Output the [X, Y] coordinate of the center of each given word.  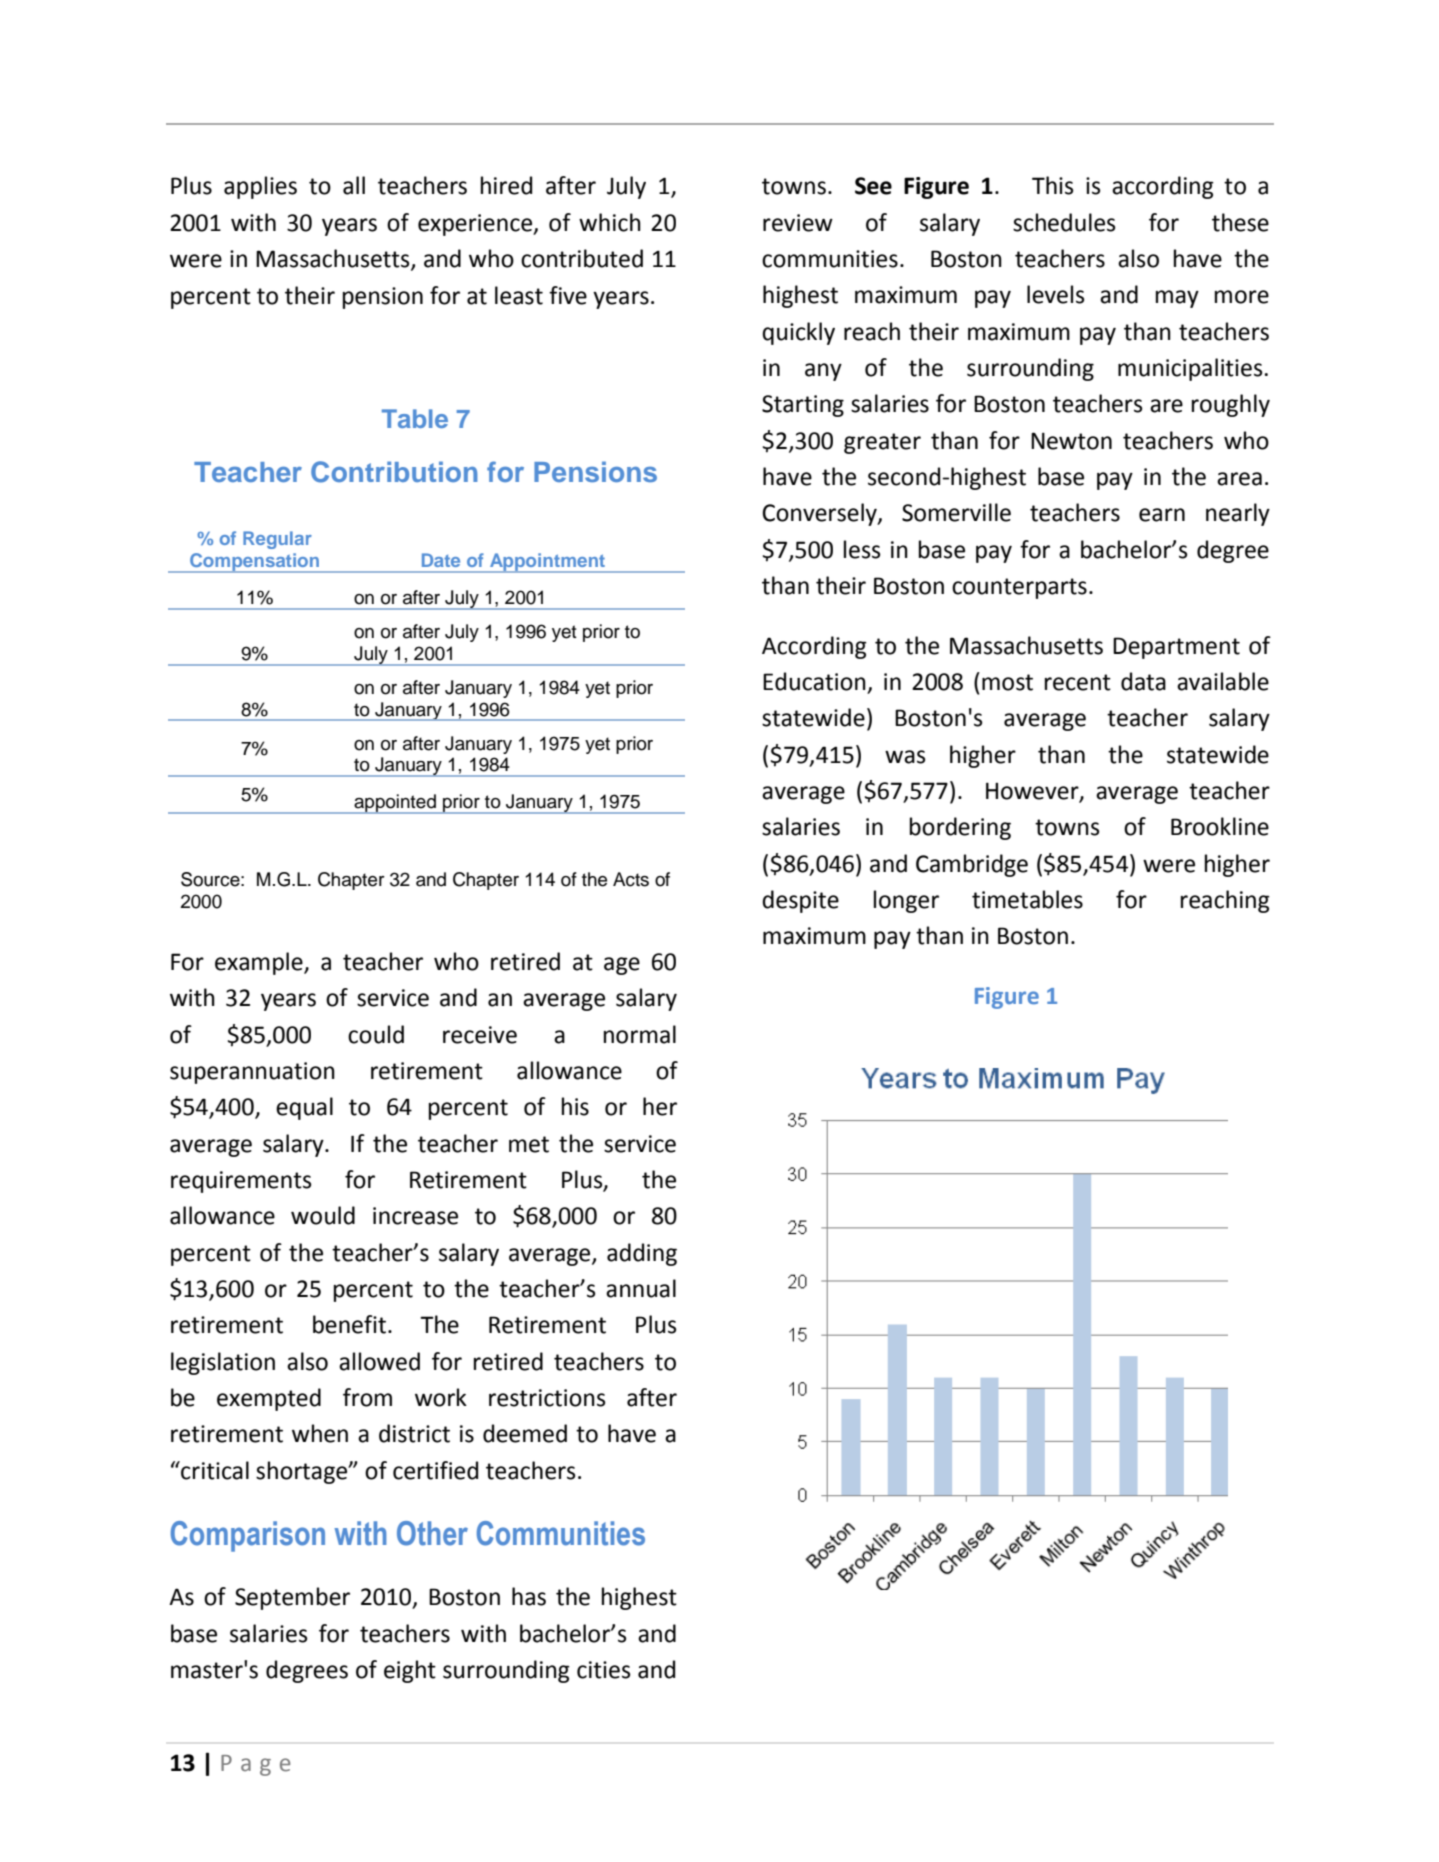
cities [604, 1670]
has [529, 1596]
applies [260, 187]
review [798, 223]
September [292, 1598]
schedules [1064, 222]
